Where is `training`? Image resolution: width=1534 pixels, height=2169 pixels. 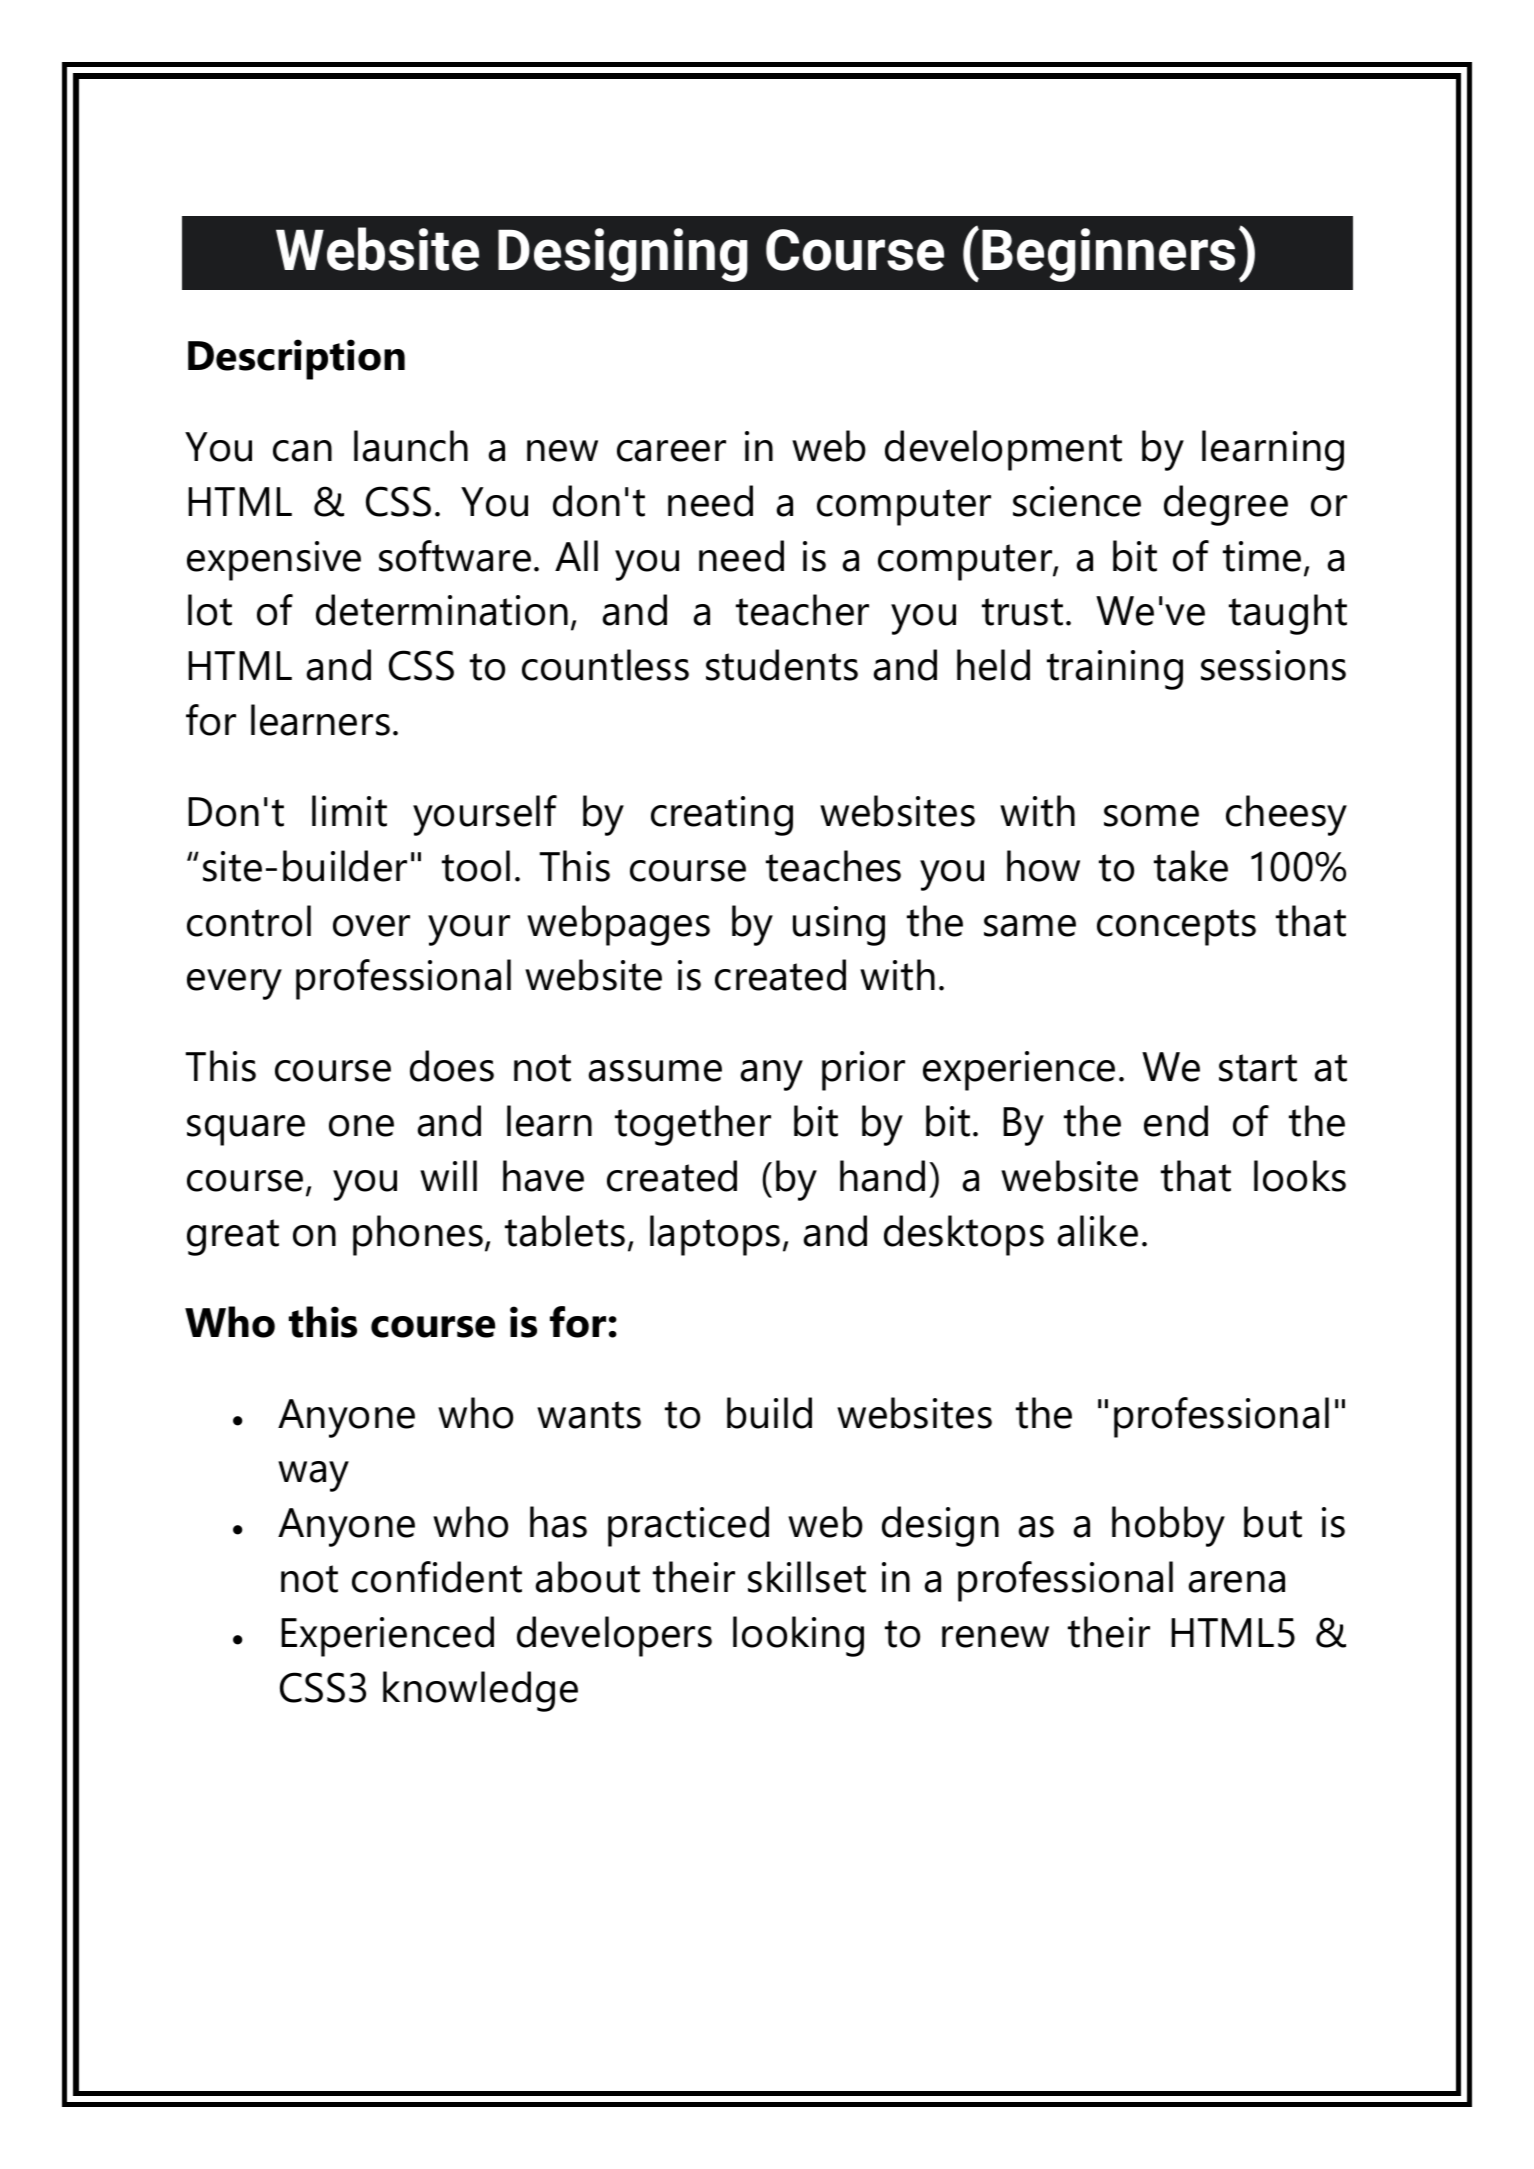 training is located at coordinates (1115, 670).
